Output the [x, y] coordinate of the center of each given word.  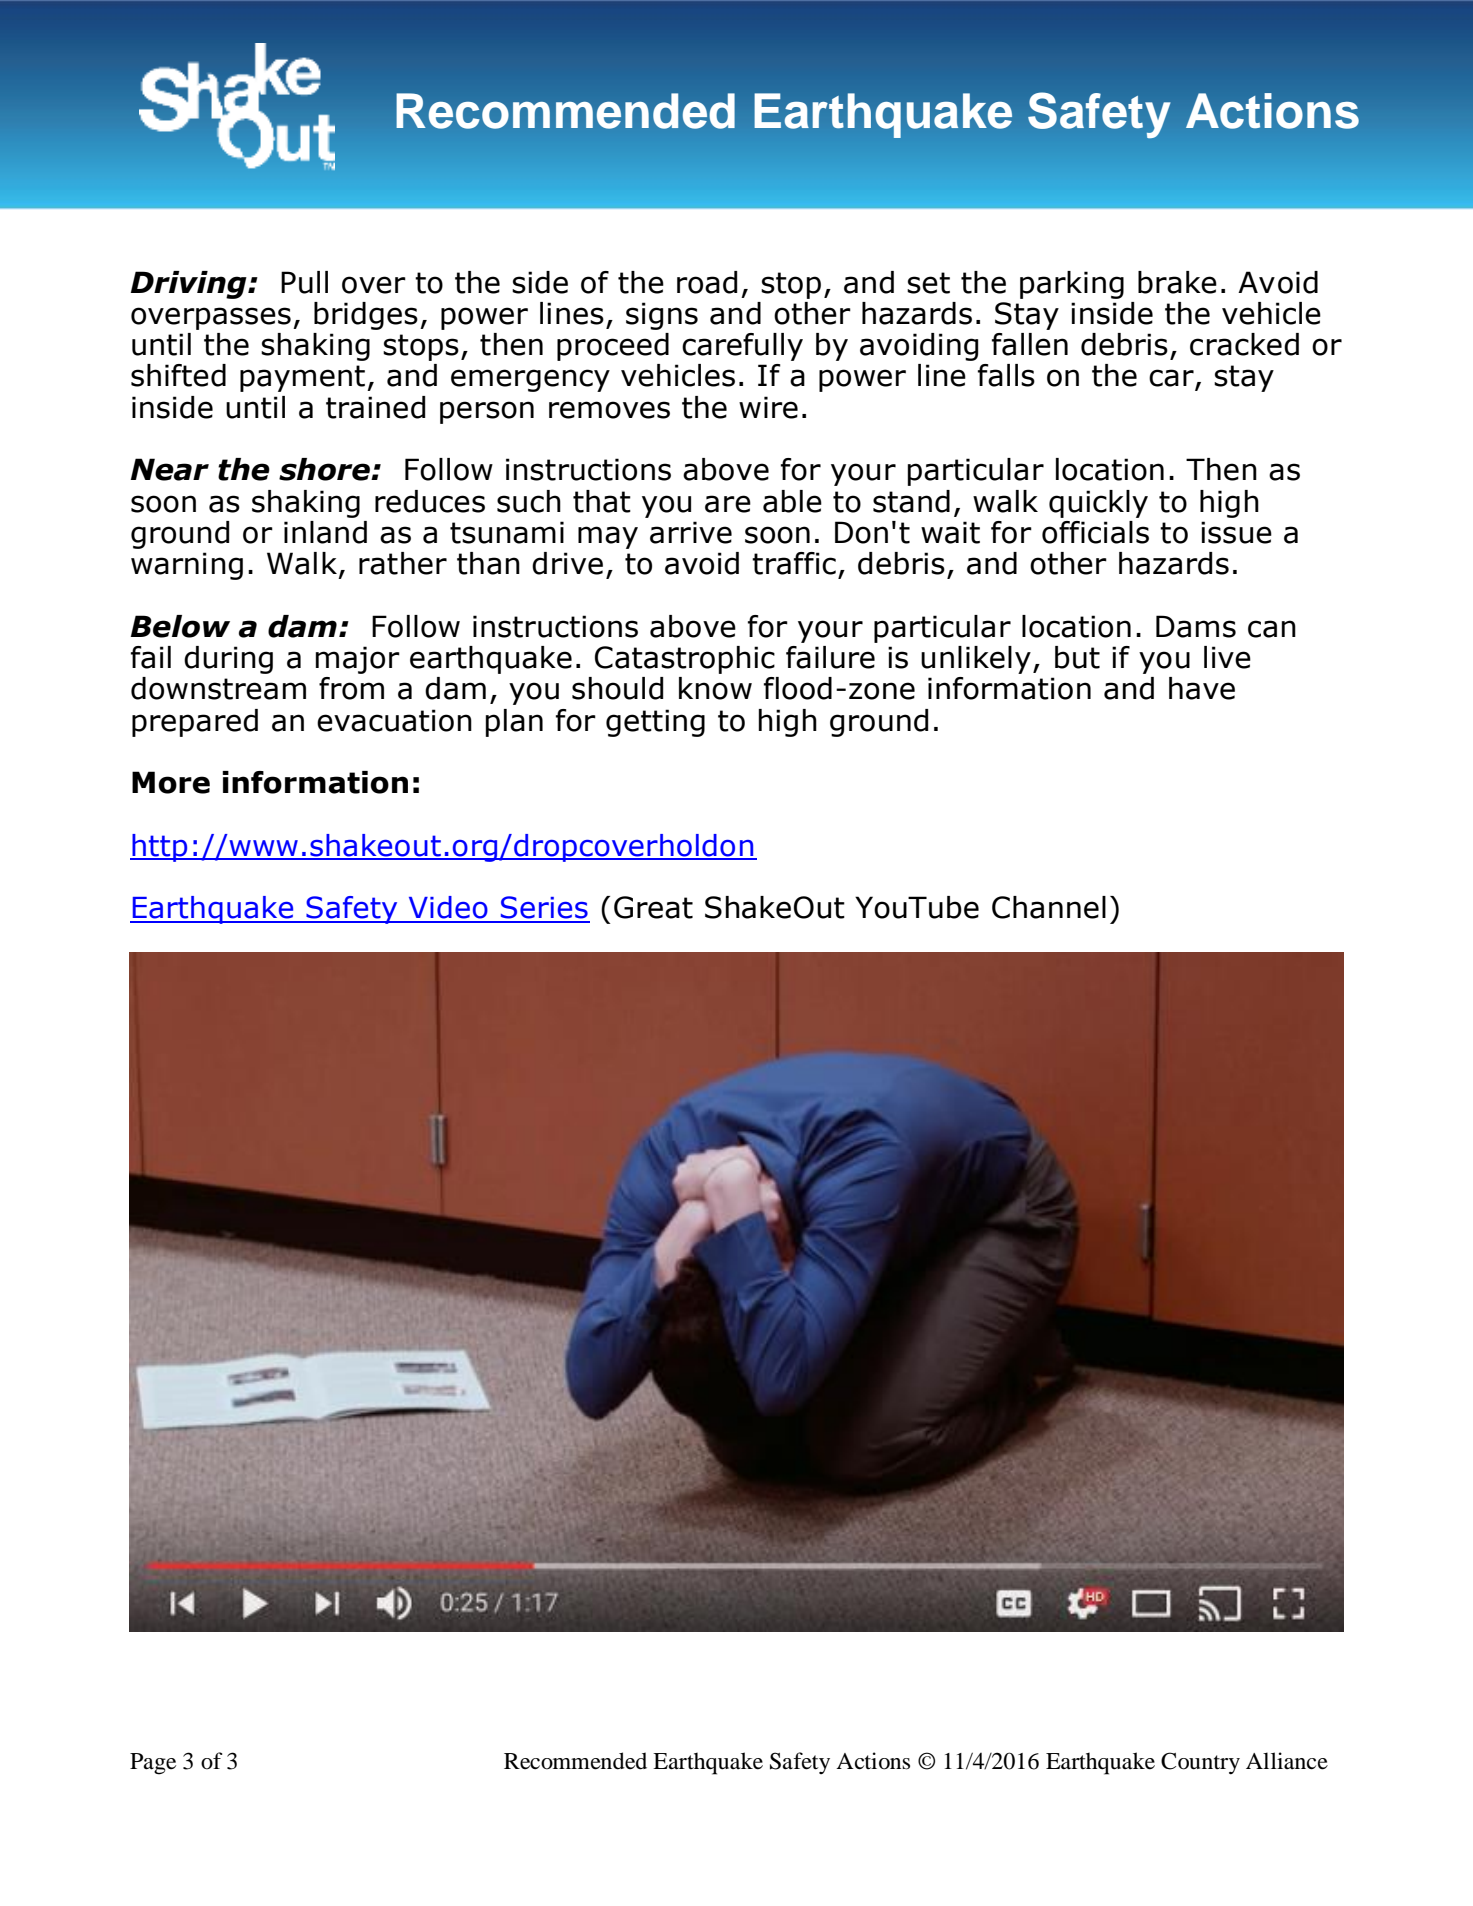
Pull [304, 282]
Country [1200, 1763]
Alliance [1287, 1761]
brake [1177, 282]
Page [153, 1764]
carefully [742, 347]
